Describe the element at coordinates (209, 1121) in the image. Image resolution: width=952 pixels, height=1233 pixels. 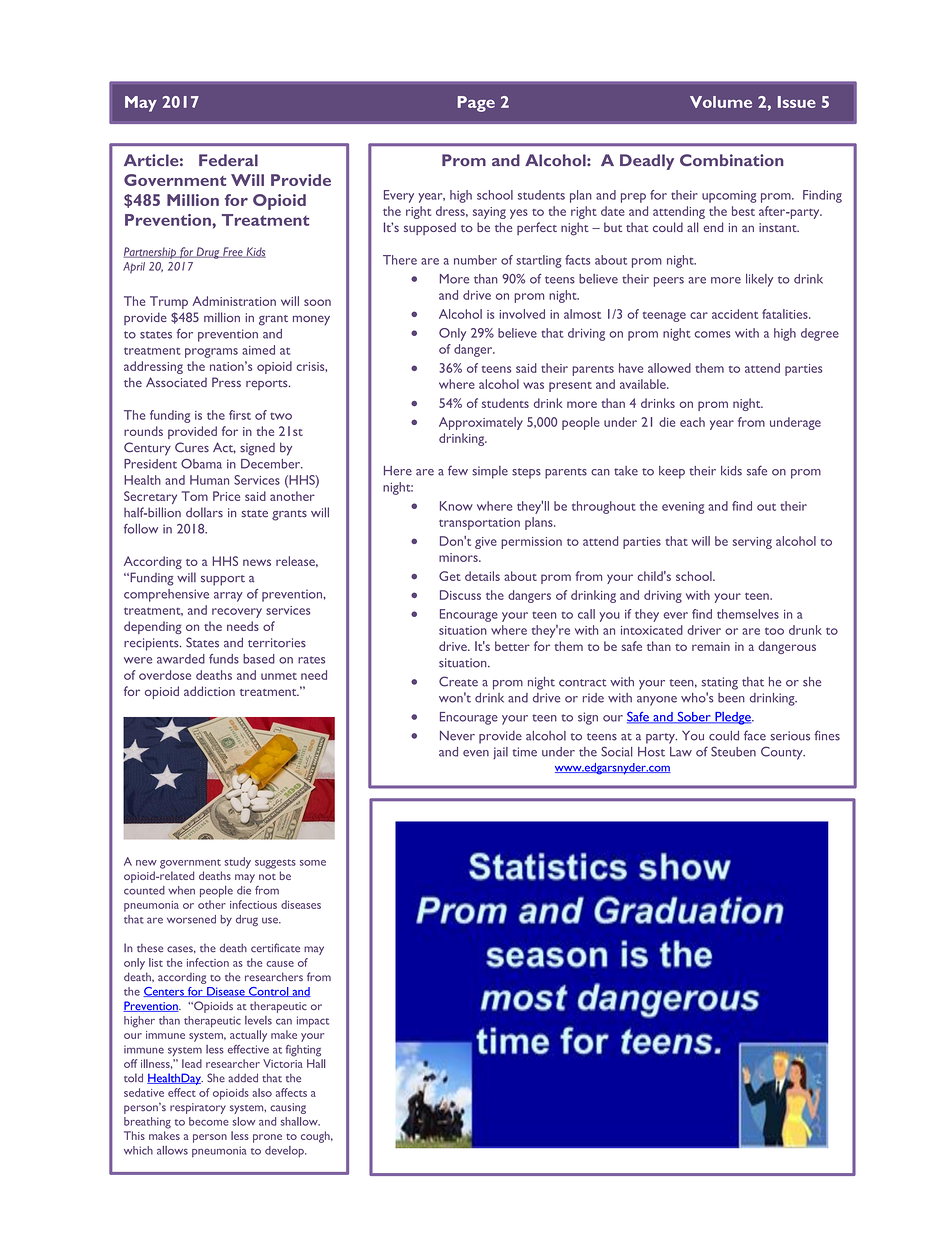
I see `become` at that location.
